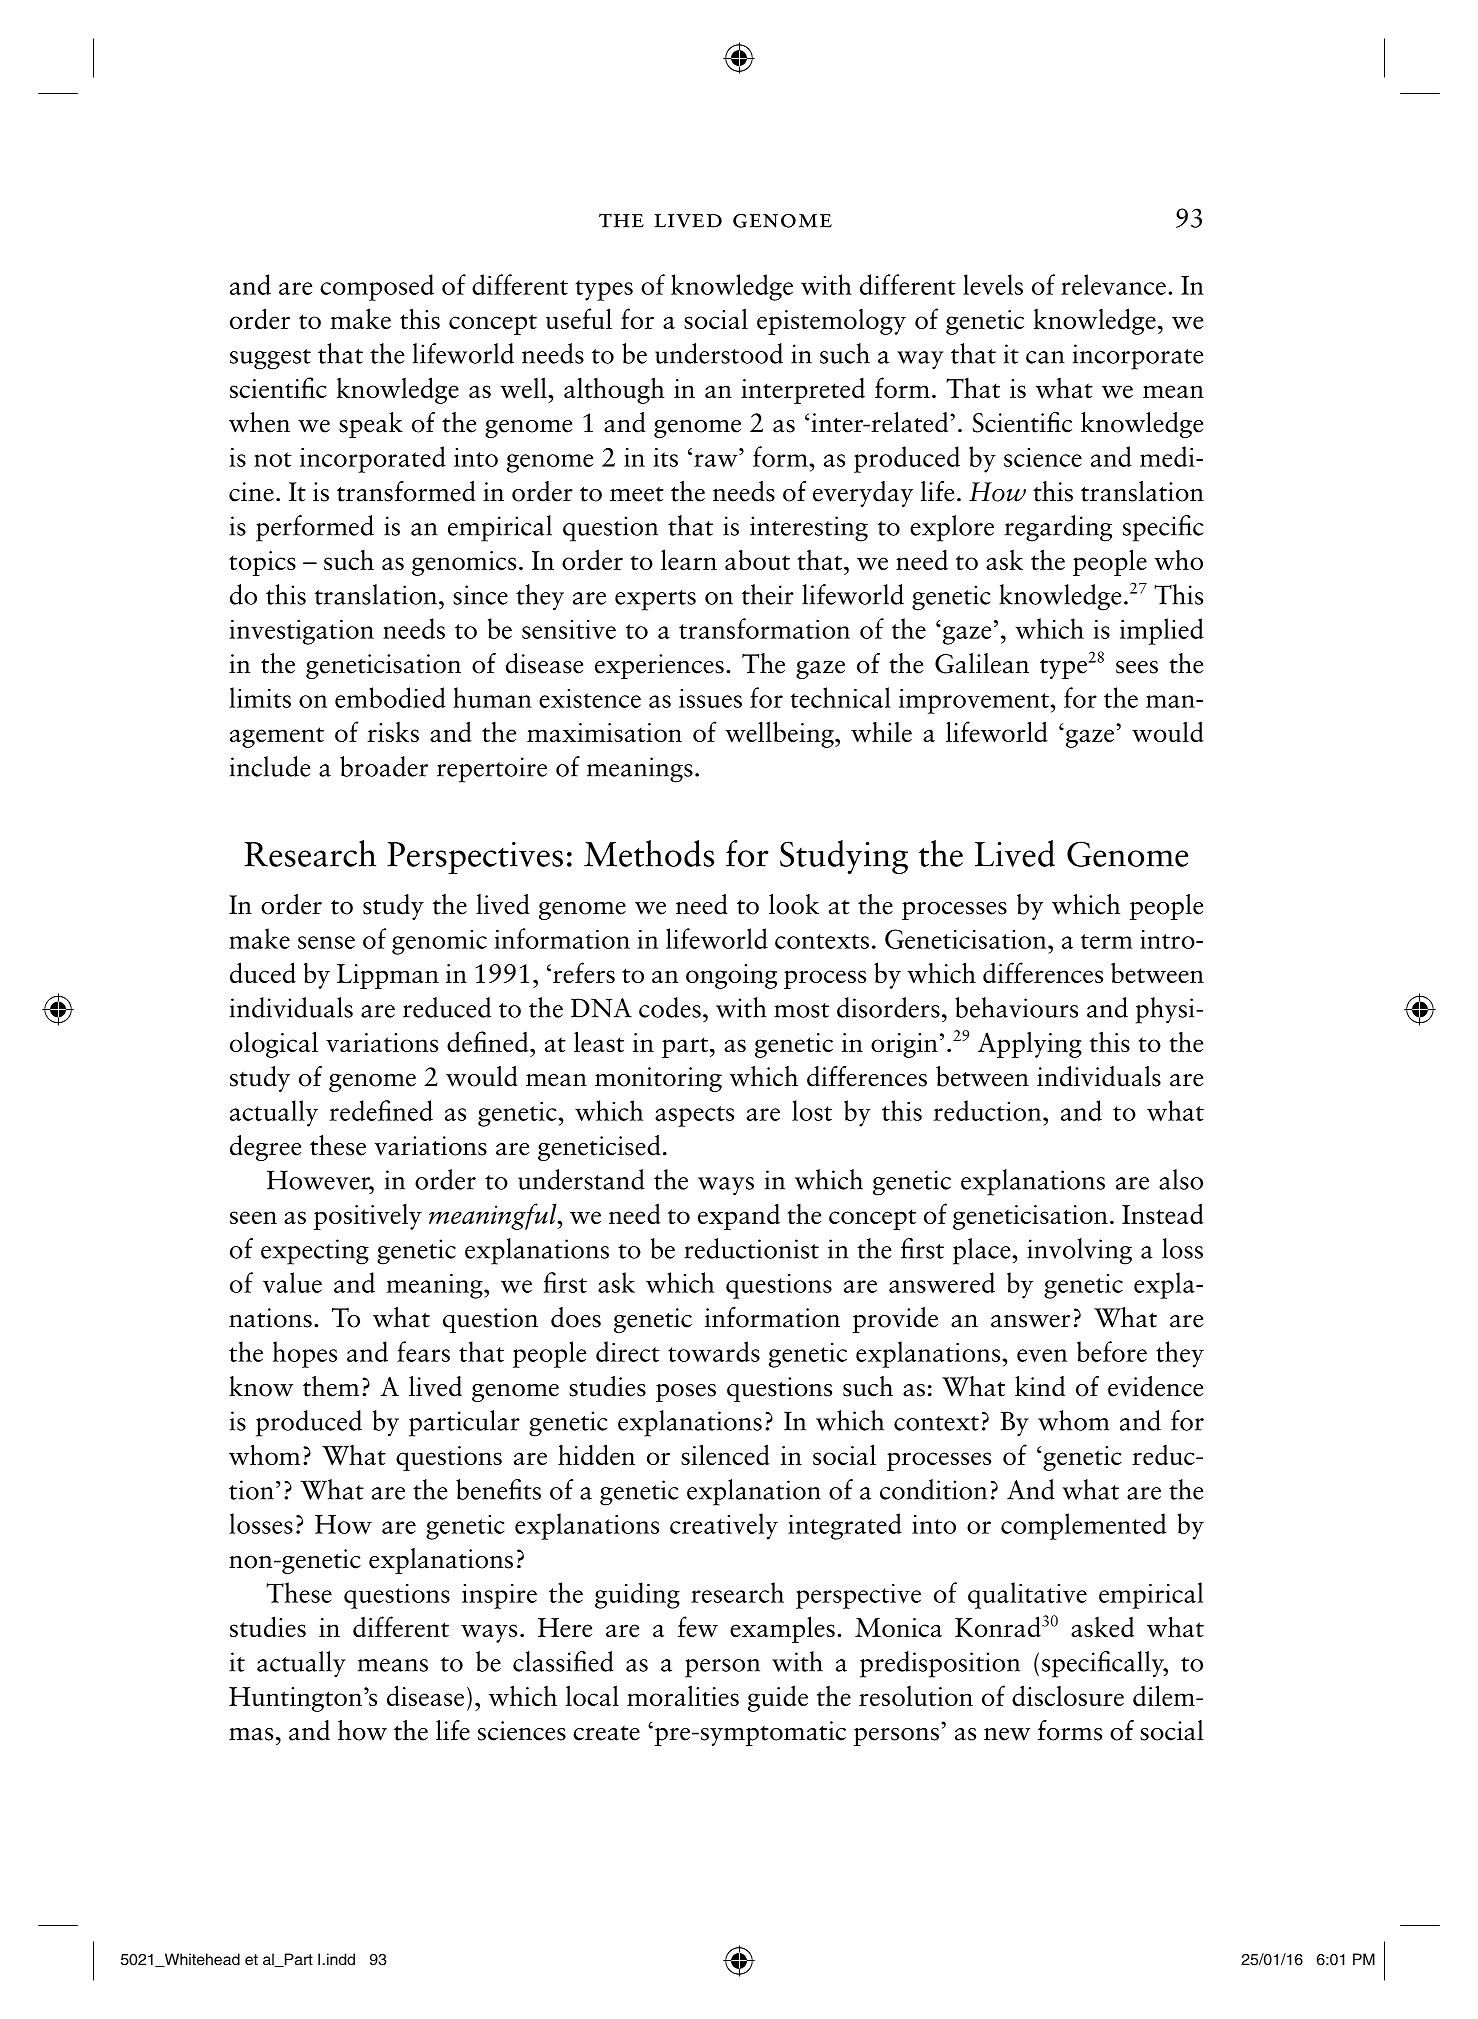 The height and width of the screenshot is (2019, 1478). I want to click on disclosure, so click(1068, 1695).
